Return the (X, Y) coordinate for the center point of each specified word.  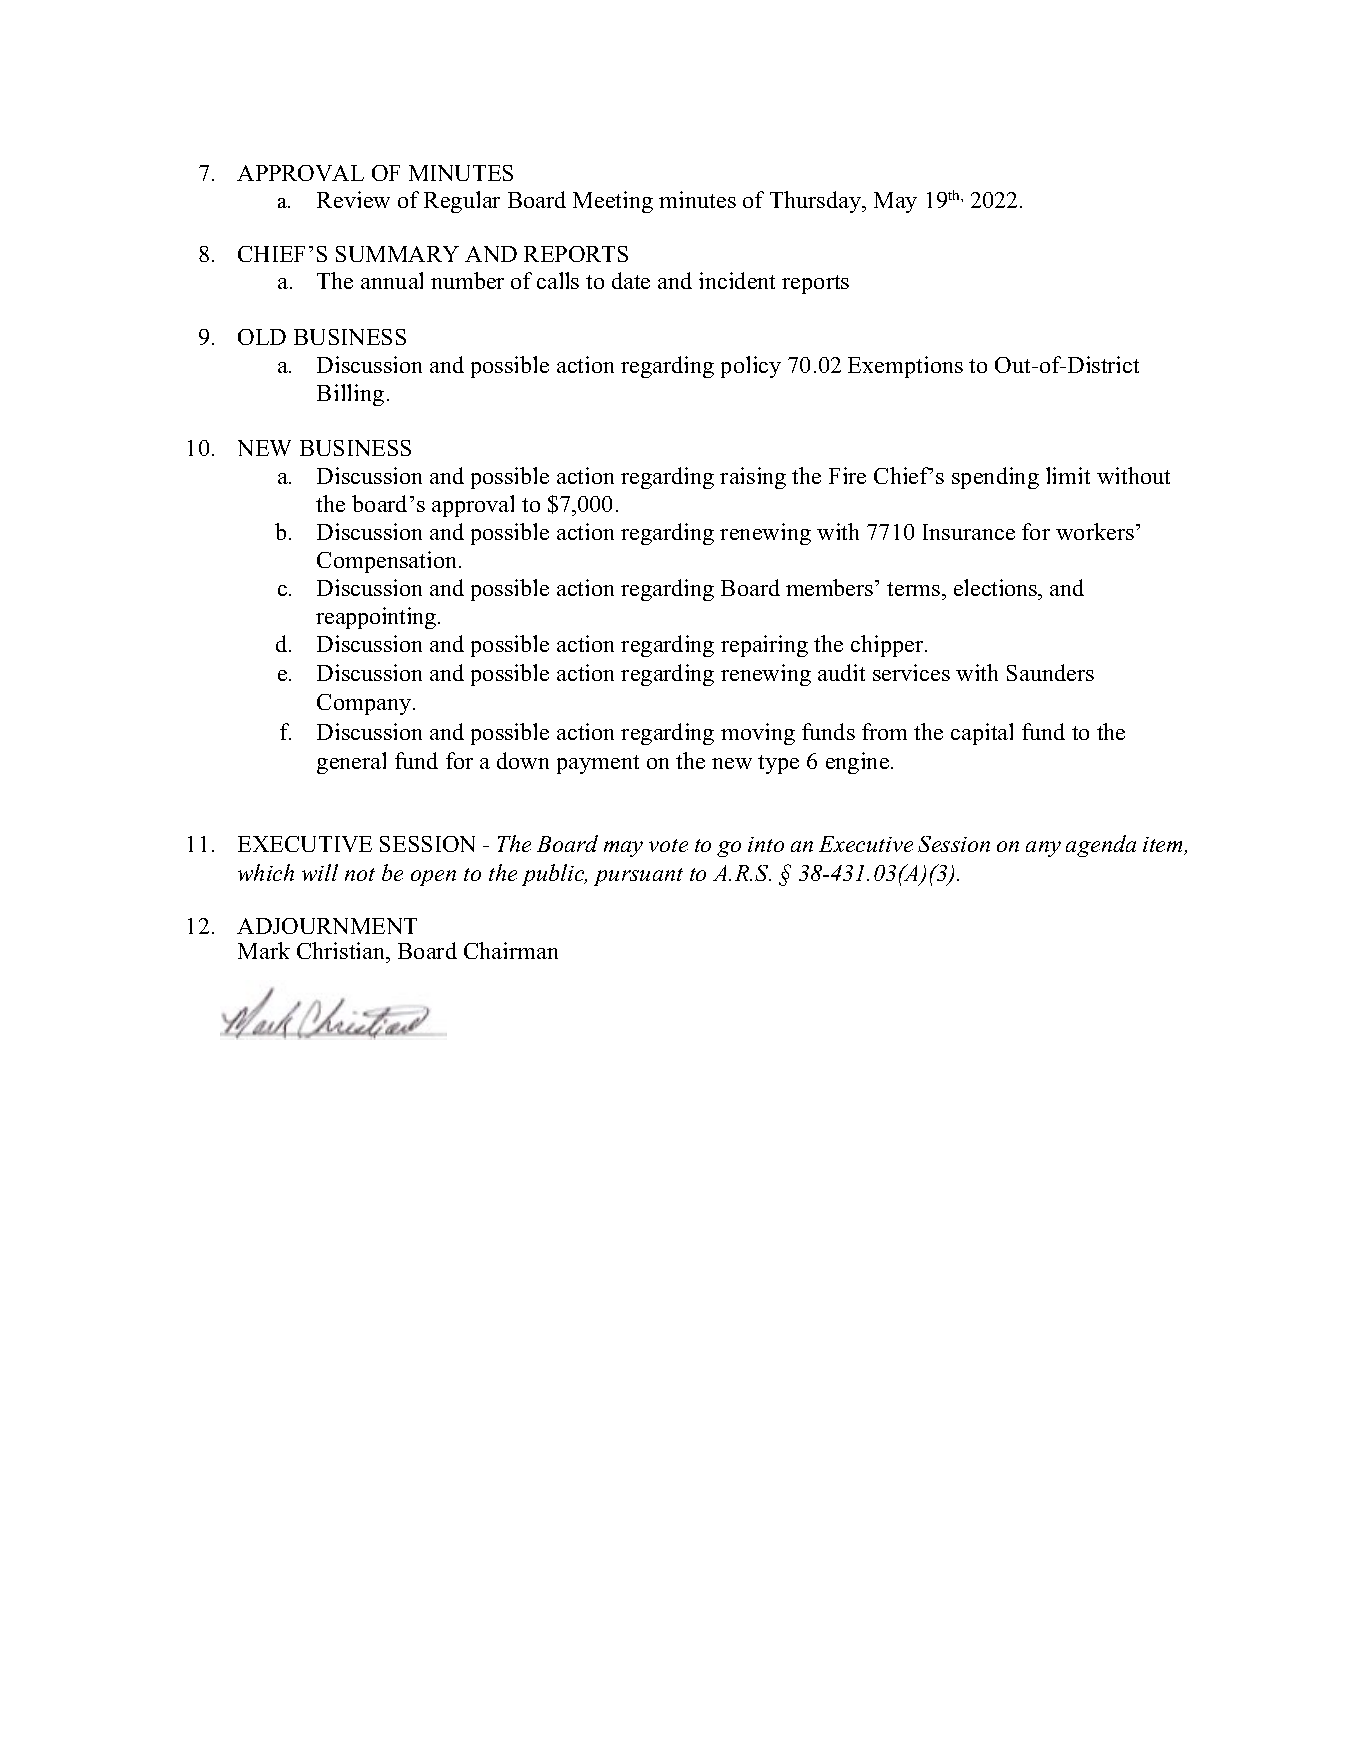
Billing (350, 395)
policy (751, 367)
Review (353, 199)
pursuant (638, 877)
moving (758, 734)
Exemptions (905, 367)
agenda (1101, 846)
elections (997, 587)
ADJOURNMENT (327, 926)
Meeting (613, 202)
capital (982, 734)
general (351, 763)
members (829, 587)
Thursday (817, 202)
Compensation (388, 562)
